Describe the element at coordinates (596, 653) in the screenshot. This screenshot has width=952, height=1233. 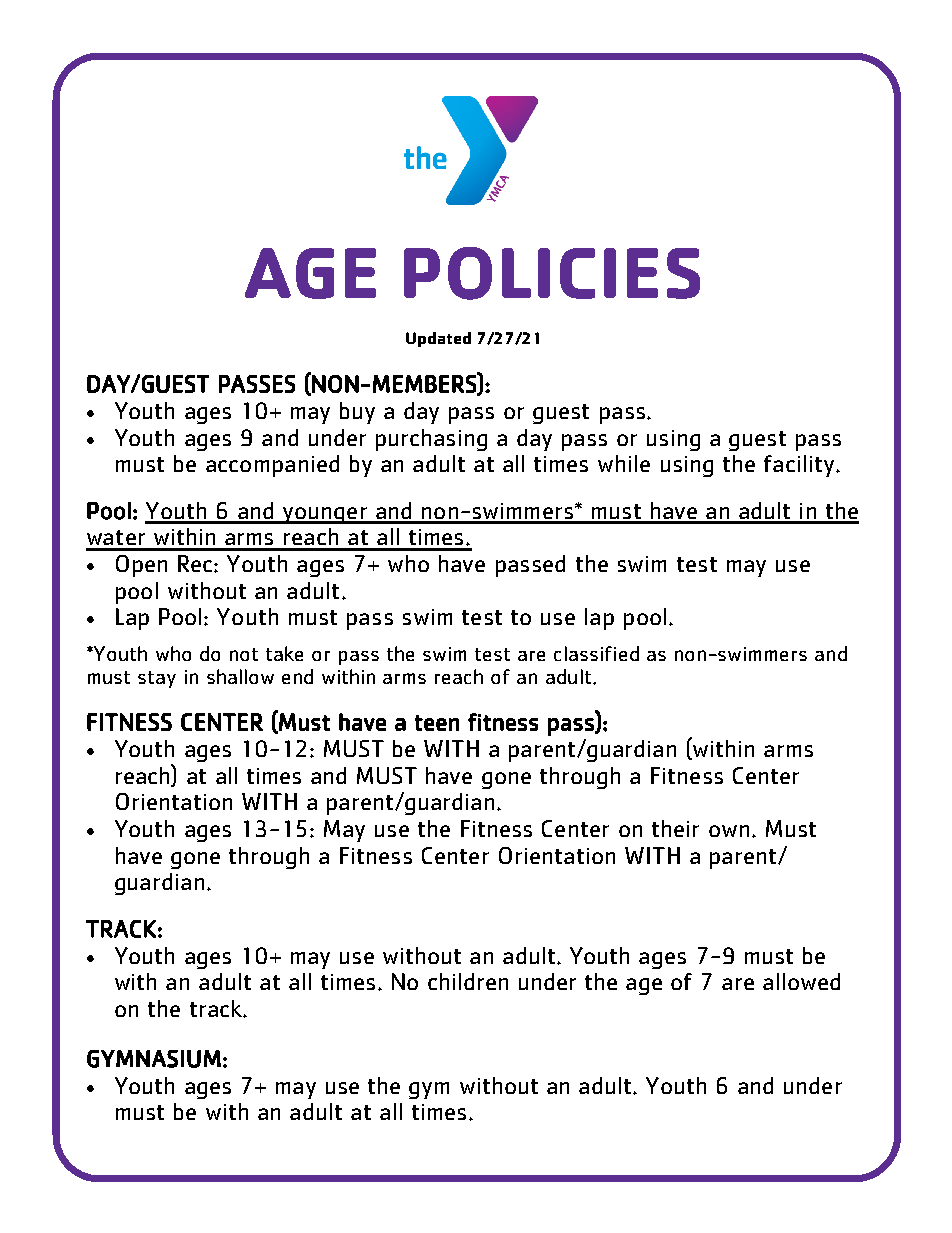
I see `classified` at that location.
